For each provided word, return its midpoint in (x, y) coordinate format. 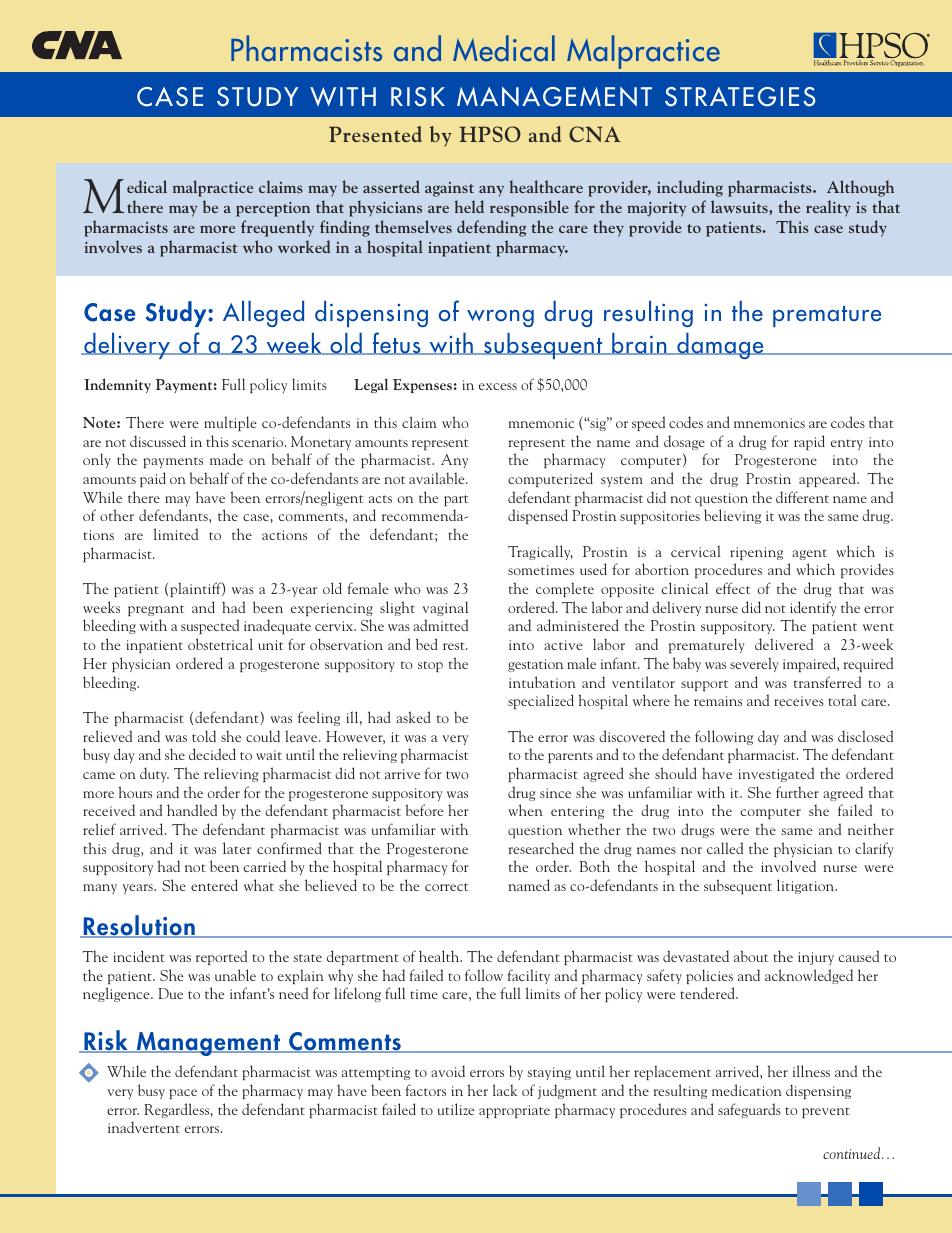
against (449, 189)
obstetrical (220, 644)
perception (273, 209)
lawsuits (740, 206)
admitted (440, 625)
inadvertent (144, 1127)
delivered (784, 644)
